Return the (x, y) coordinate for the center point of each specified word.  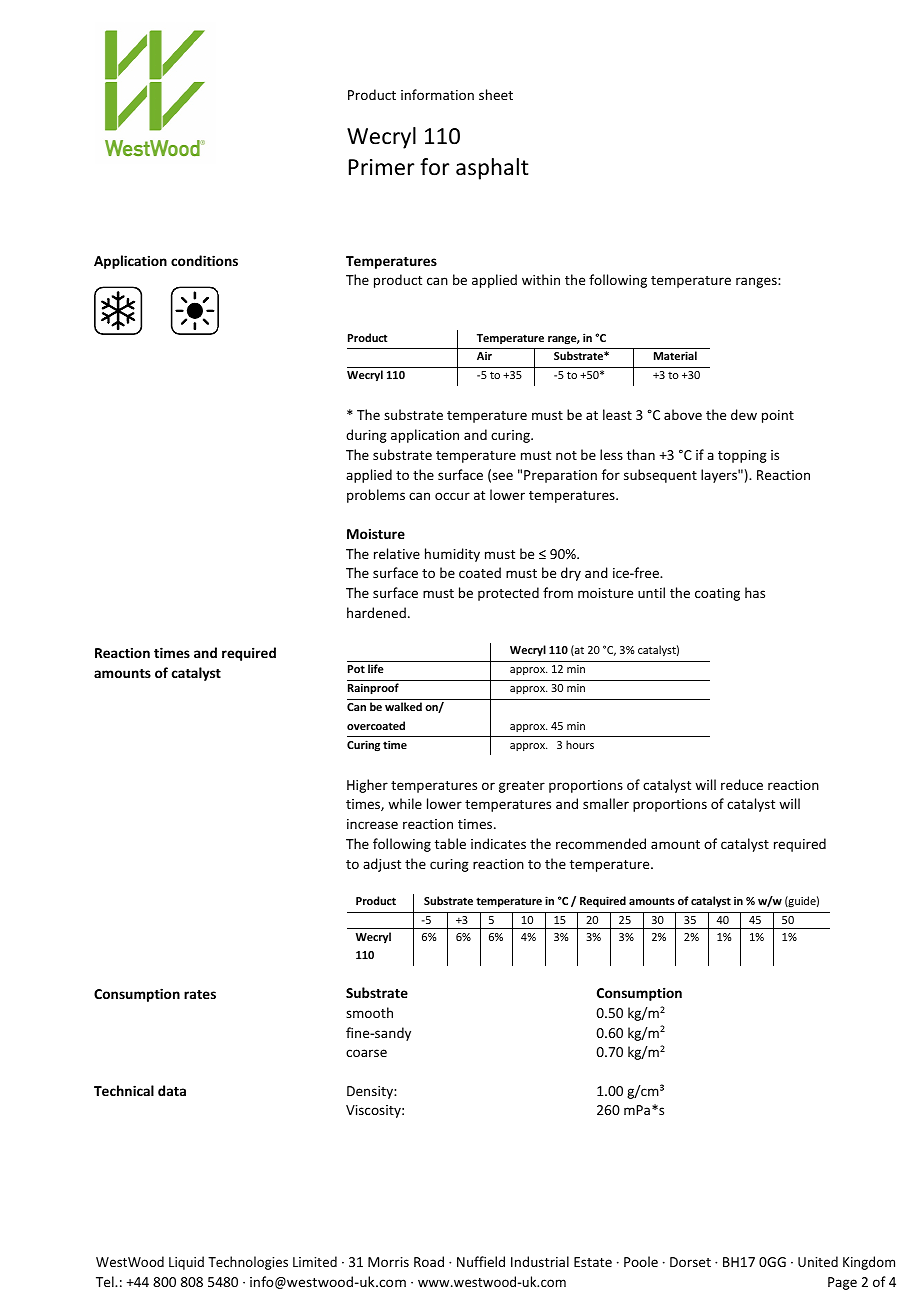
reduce (742, 784)
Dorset (690, 1262)
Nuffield (481, 1261)
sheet (496, 94)
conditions (204, 260)
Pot (356, 669)
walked (403, 706)
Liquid (186, 1263)
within (541, 279)
